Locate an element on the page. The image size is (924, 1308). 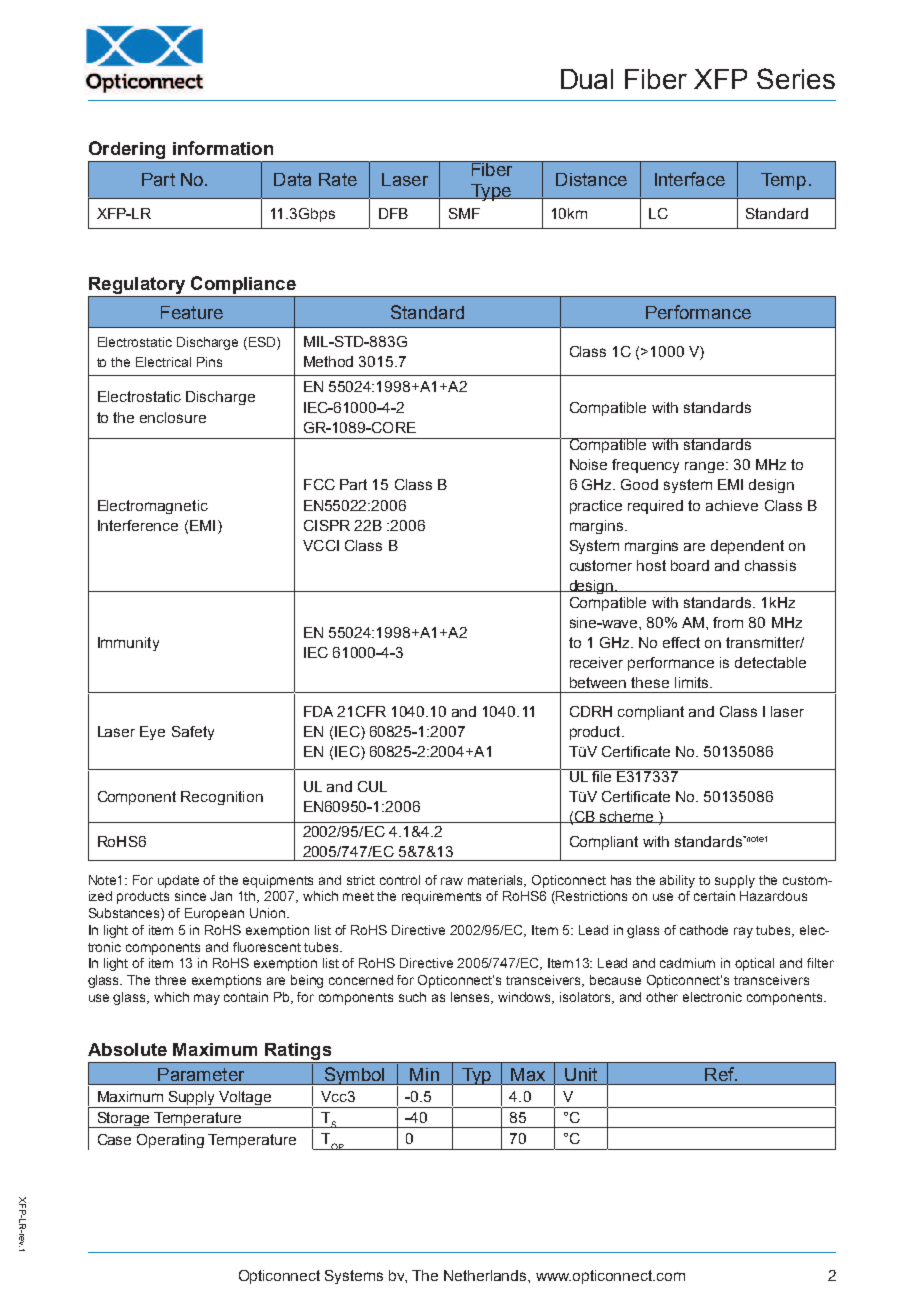
information is located at coordinates (223, 148).
